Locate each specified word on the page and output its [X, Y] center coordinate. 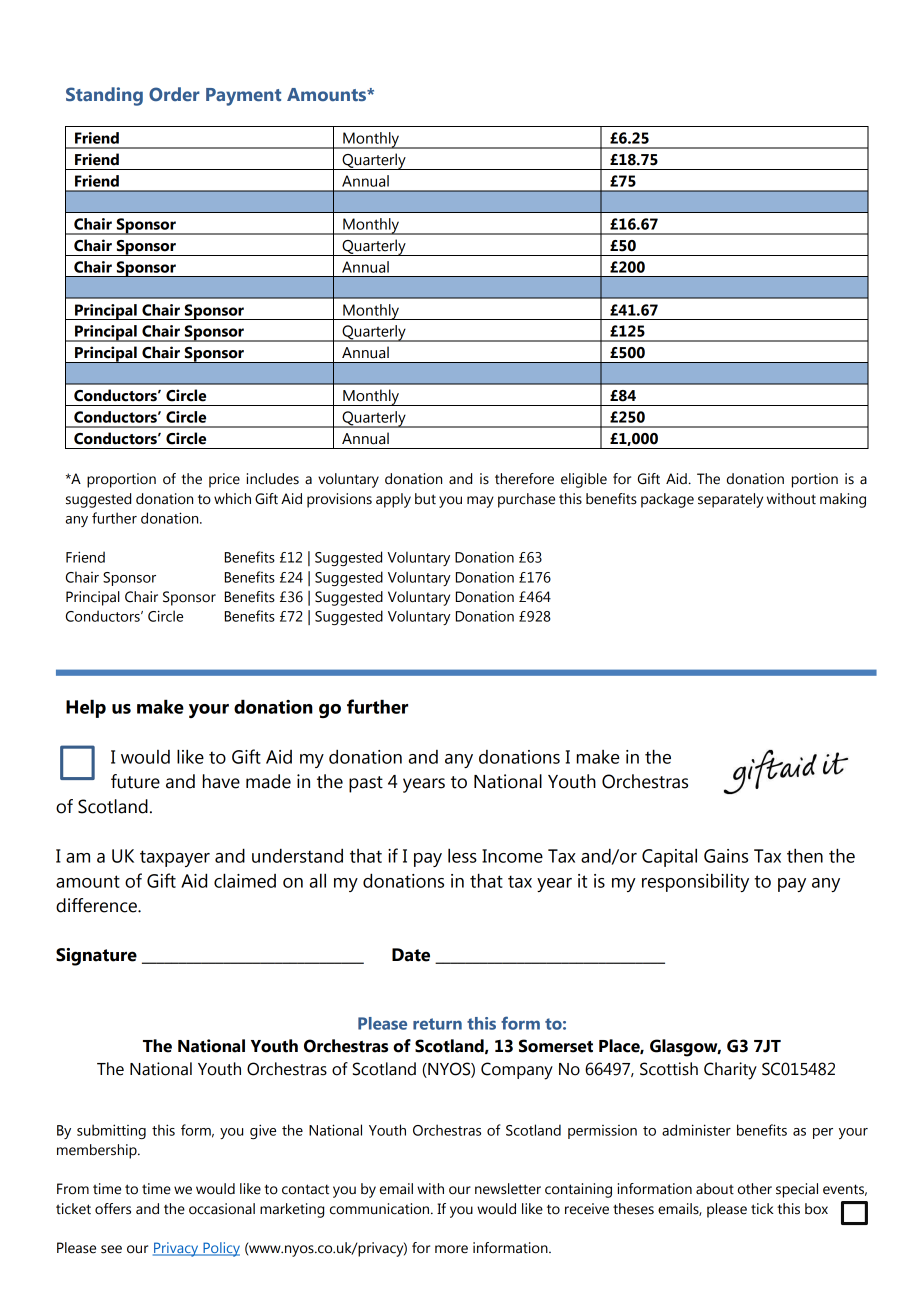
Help [86, 708]
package [667, 500]
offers [113, 1209]
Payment [243, 97]
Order [174, 94]
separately [730, 500]
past [366, 784]
